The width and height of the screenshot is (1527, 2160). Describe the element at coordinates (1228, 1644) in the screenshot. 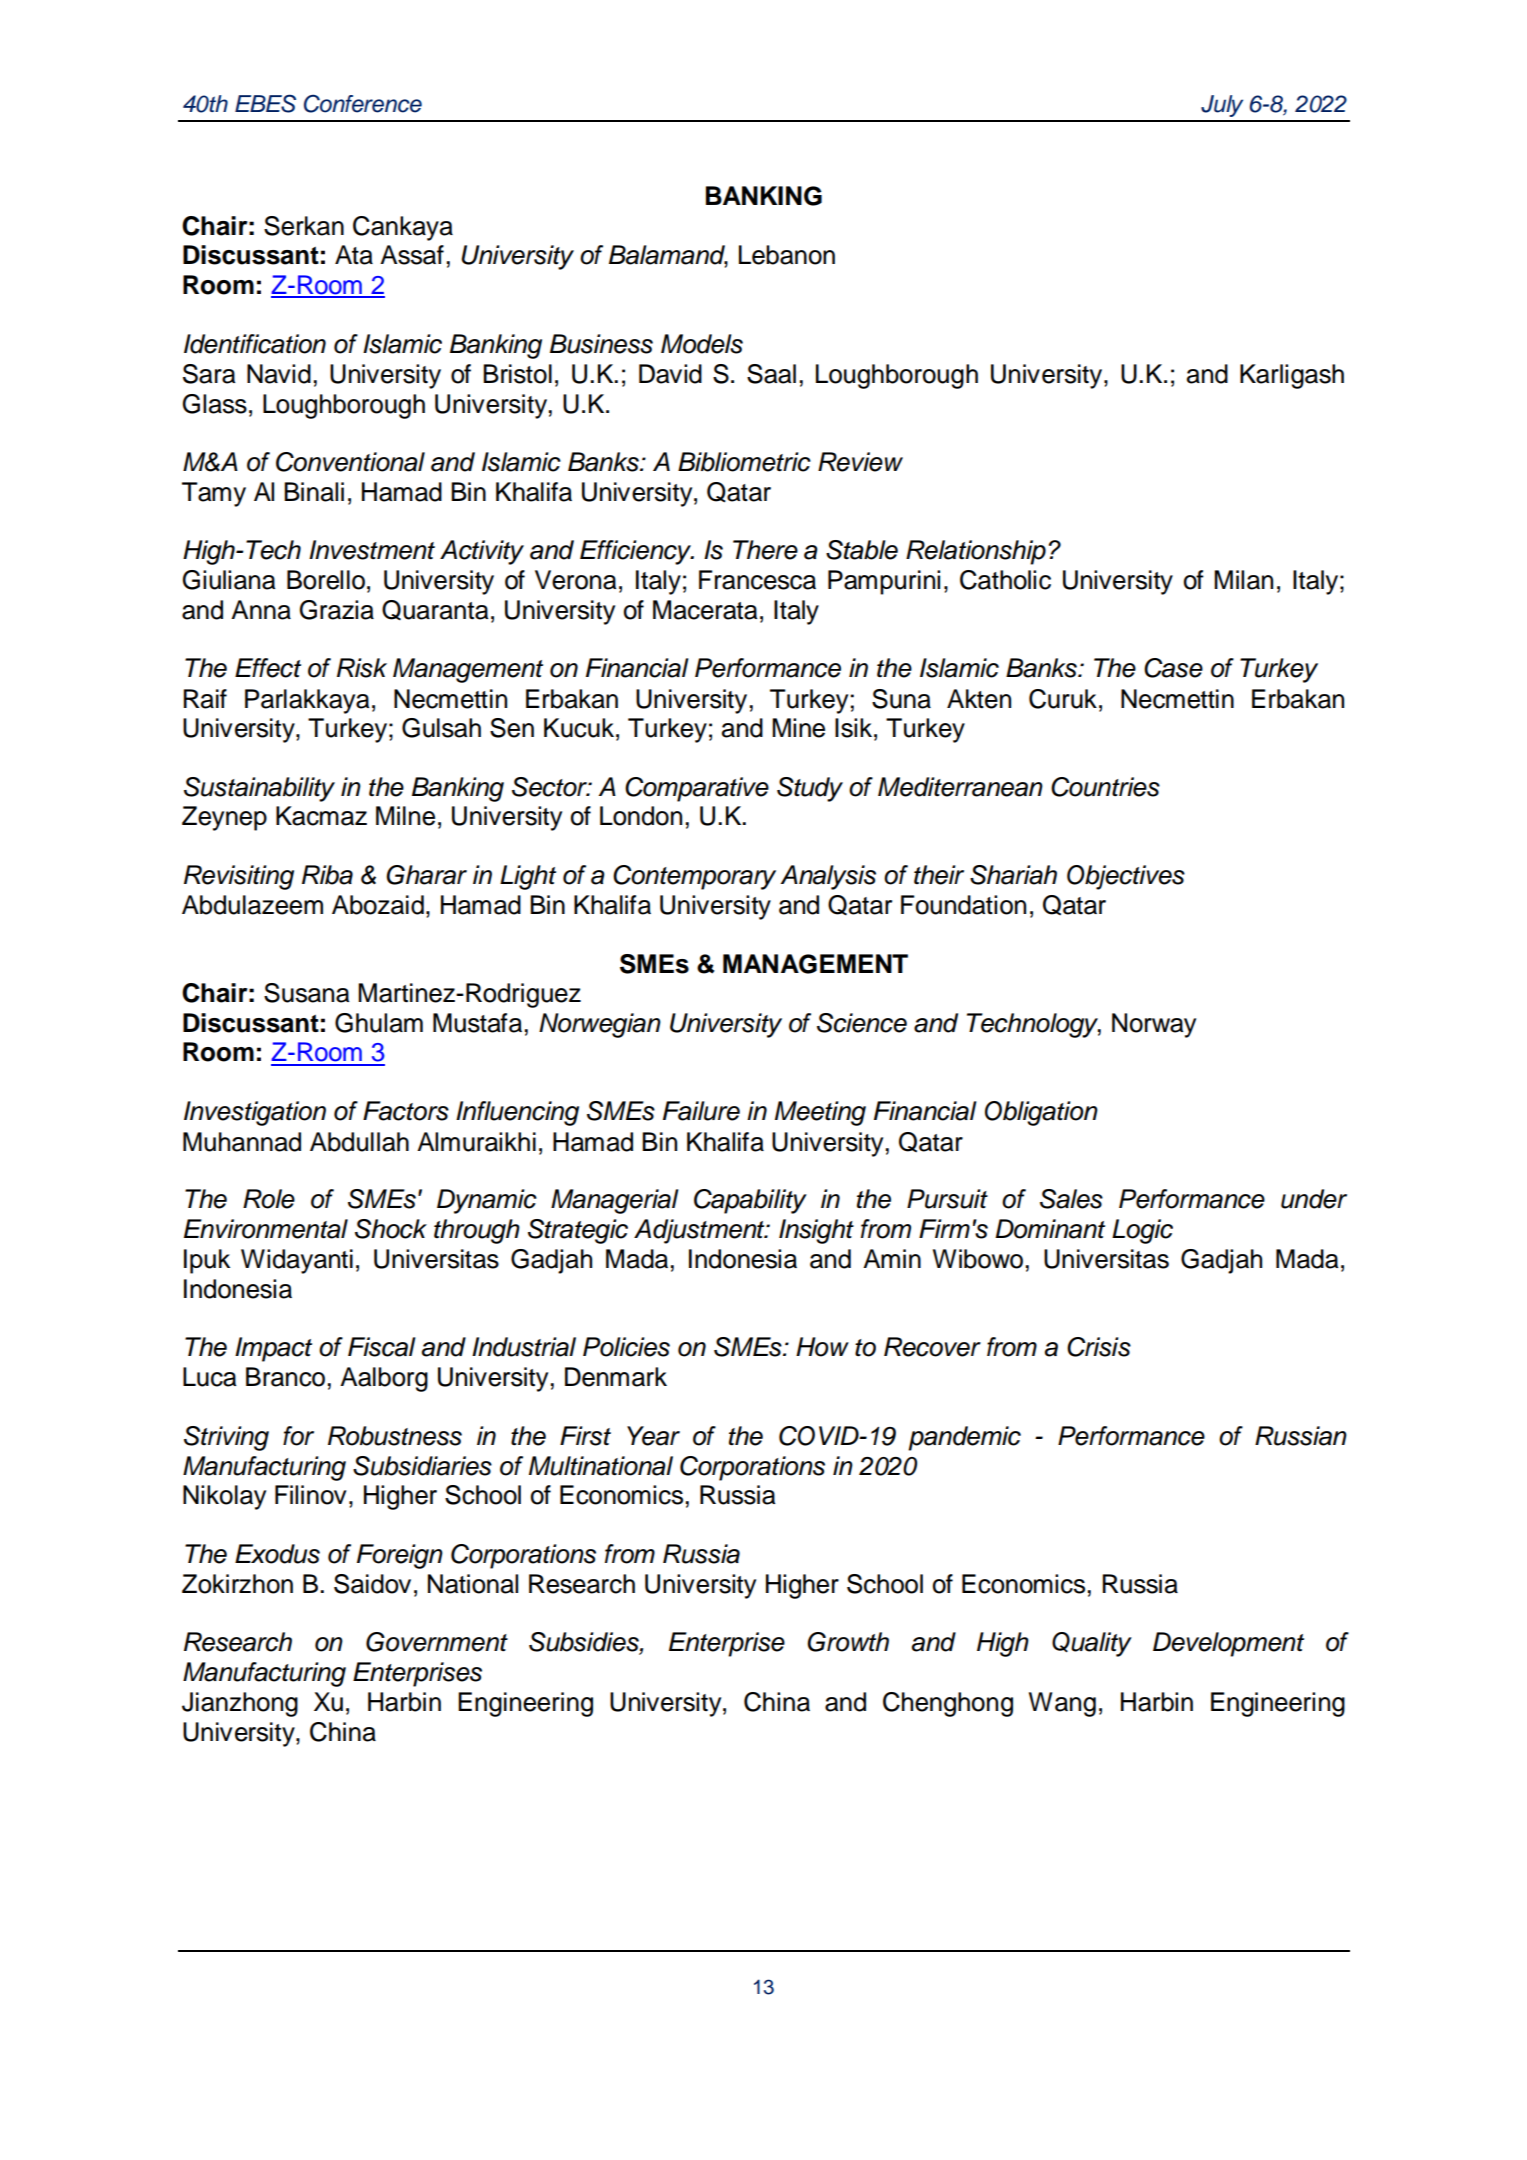

I see `Development` at that location.
